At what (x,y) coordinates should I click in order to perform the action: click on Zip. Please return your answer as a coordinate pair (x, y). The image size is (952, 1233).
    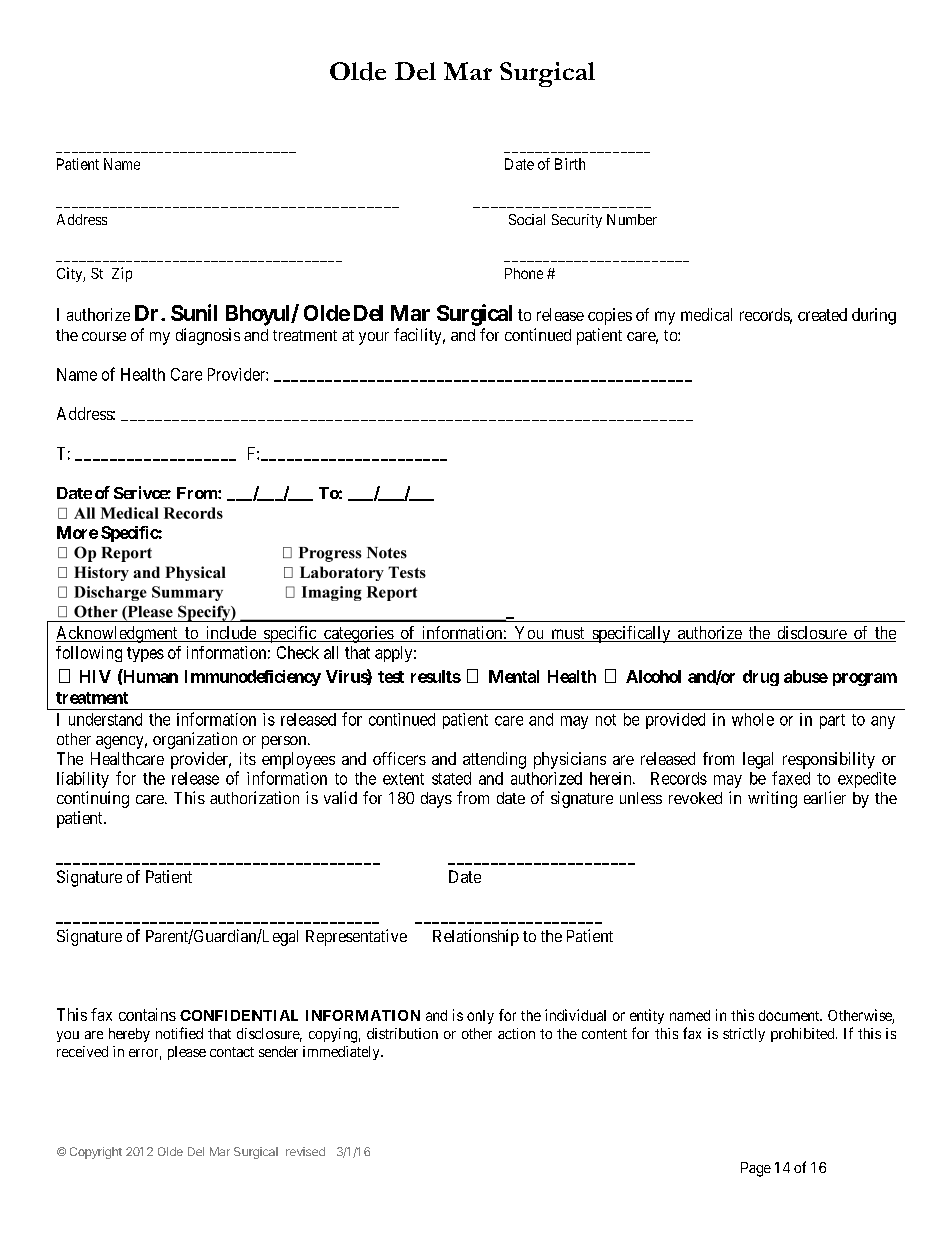
    Looking at the image, I should click on (122, 274).
